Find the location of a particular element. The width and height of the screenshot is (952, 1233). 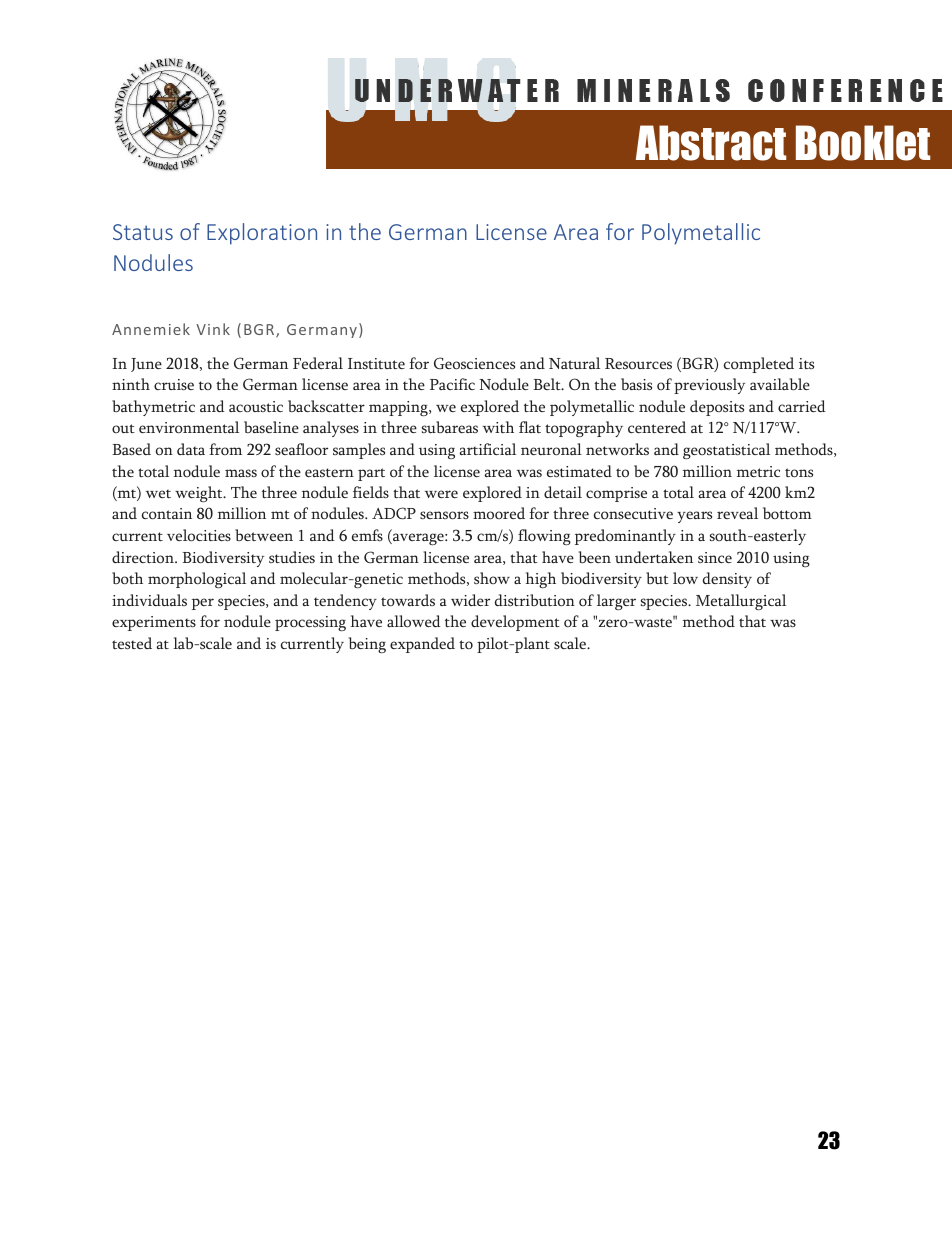

development is located at coordinates (515, 623).
